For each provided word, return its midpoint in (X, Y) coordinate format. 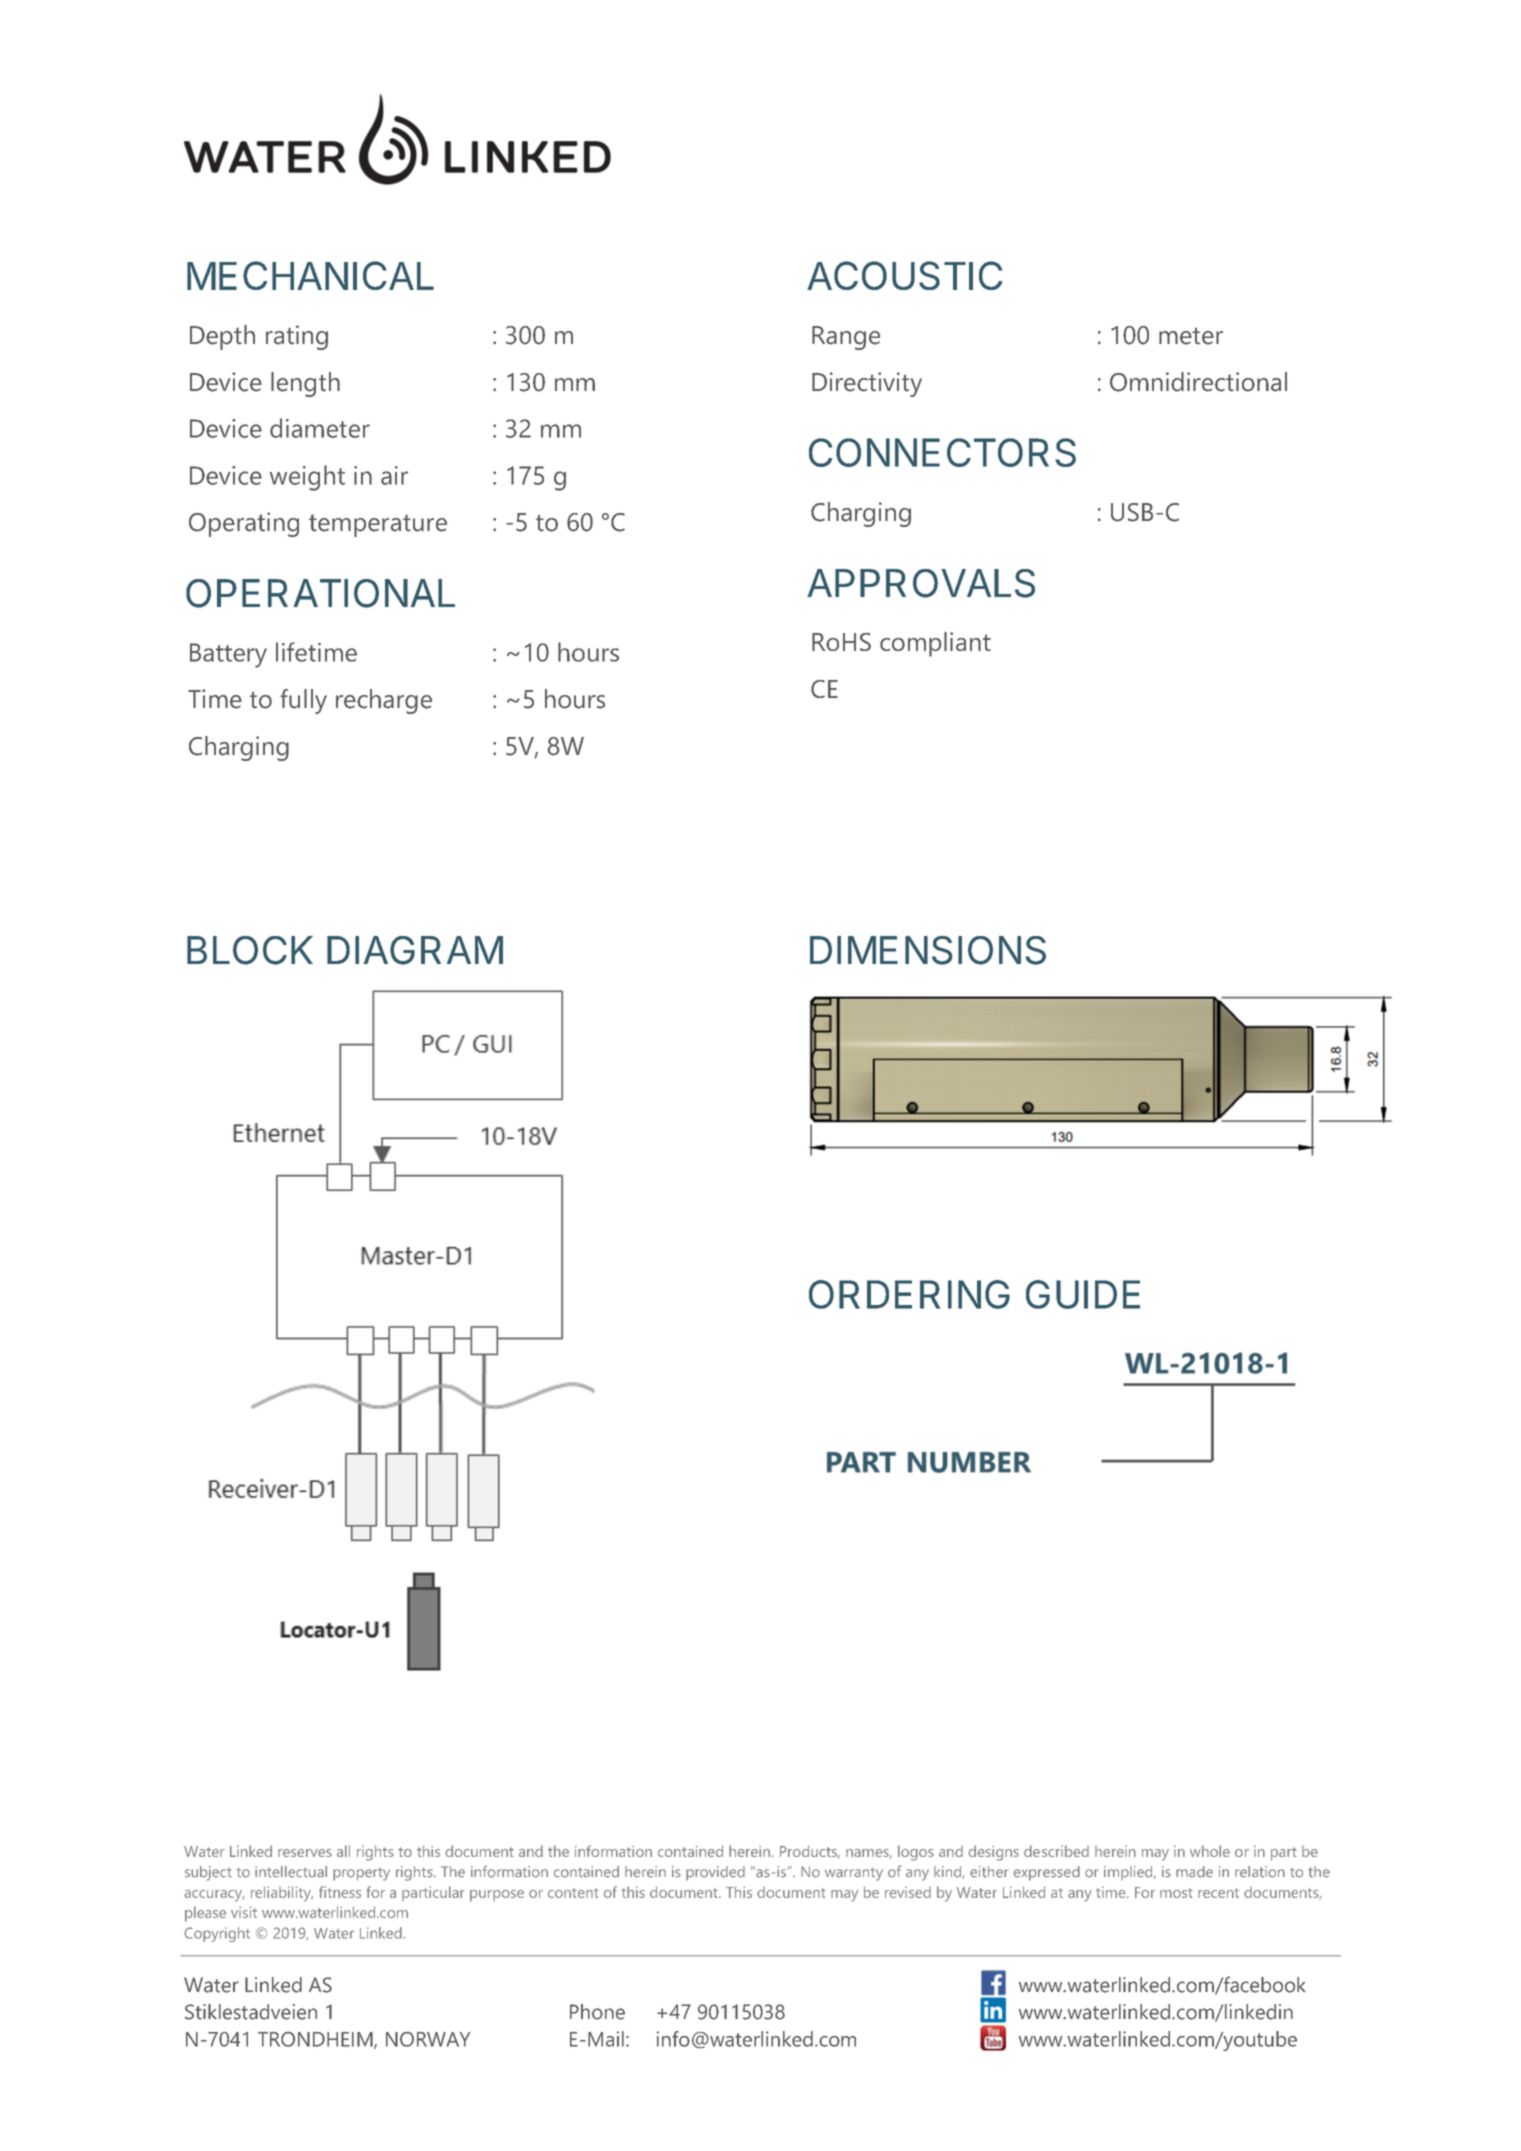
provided (715, 1873)
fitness (340, 1892)
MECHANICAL (310, 275)
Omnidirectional (1198, 382)
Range (846, 338)
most (1176, 1893)
